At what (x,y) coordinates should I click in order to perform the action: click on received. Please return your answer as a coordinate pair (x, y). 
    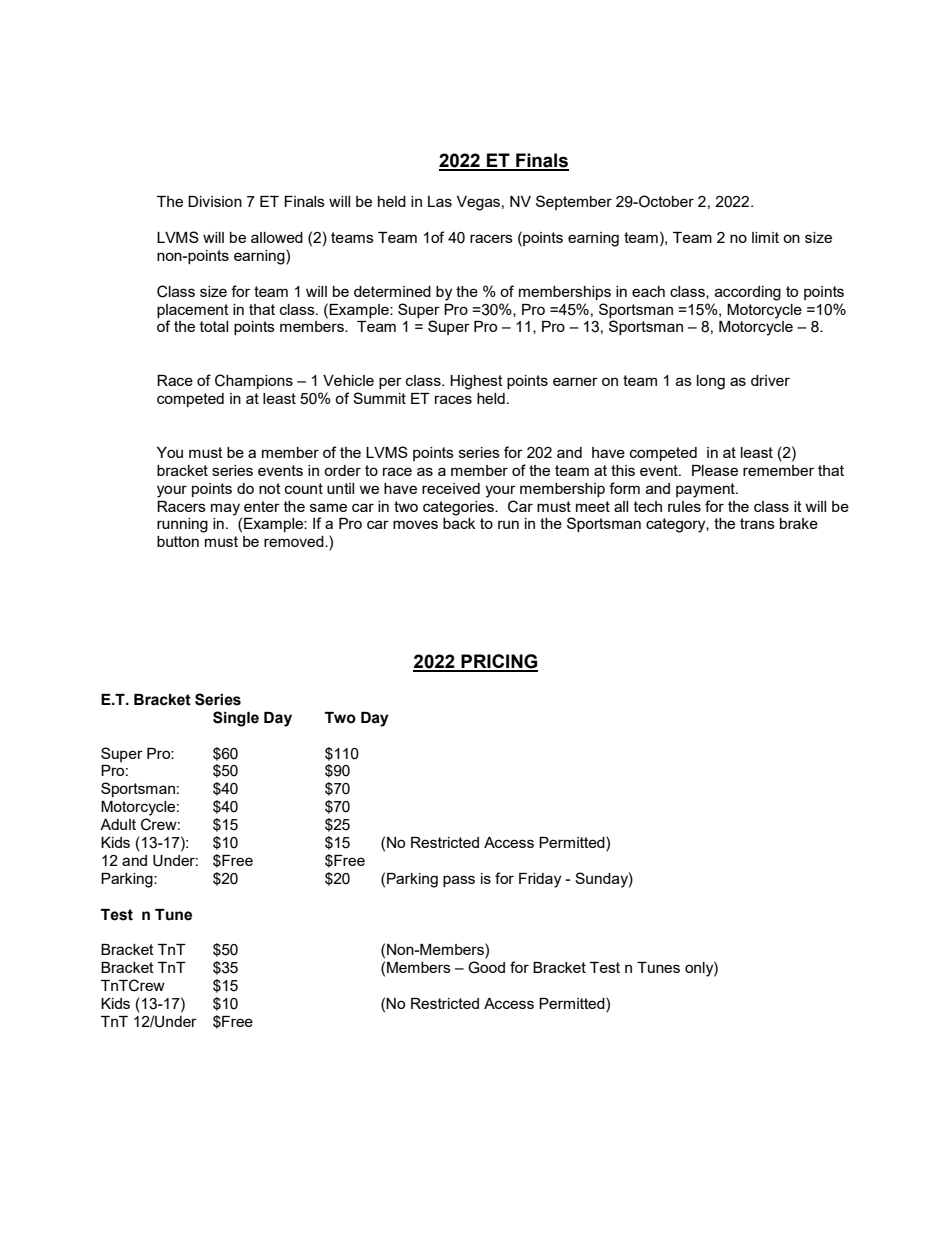
    Looking at the image, I should click on (451, 488).
